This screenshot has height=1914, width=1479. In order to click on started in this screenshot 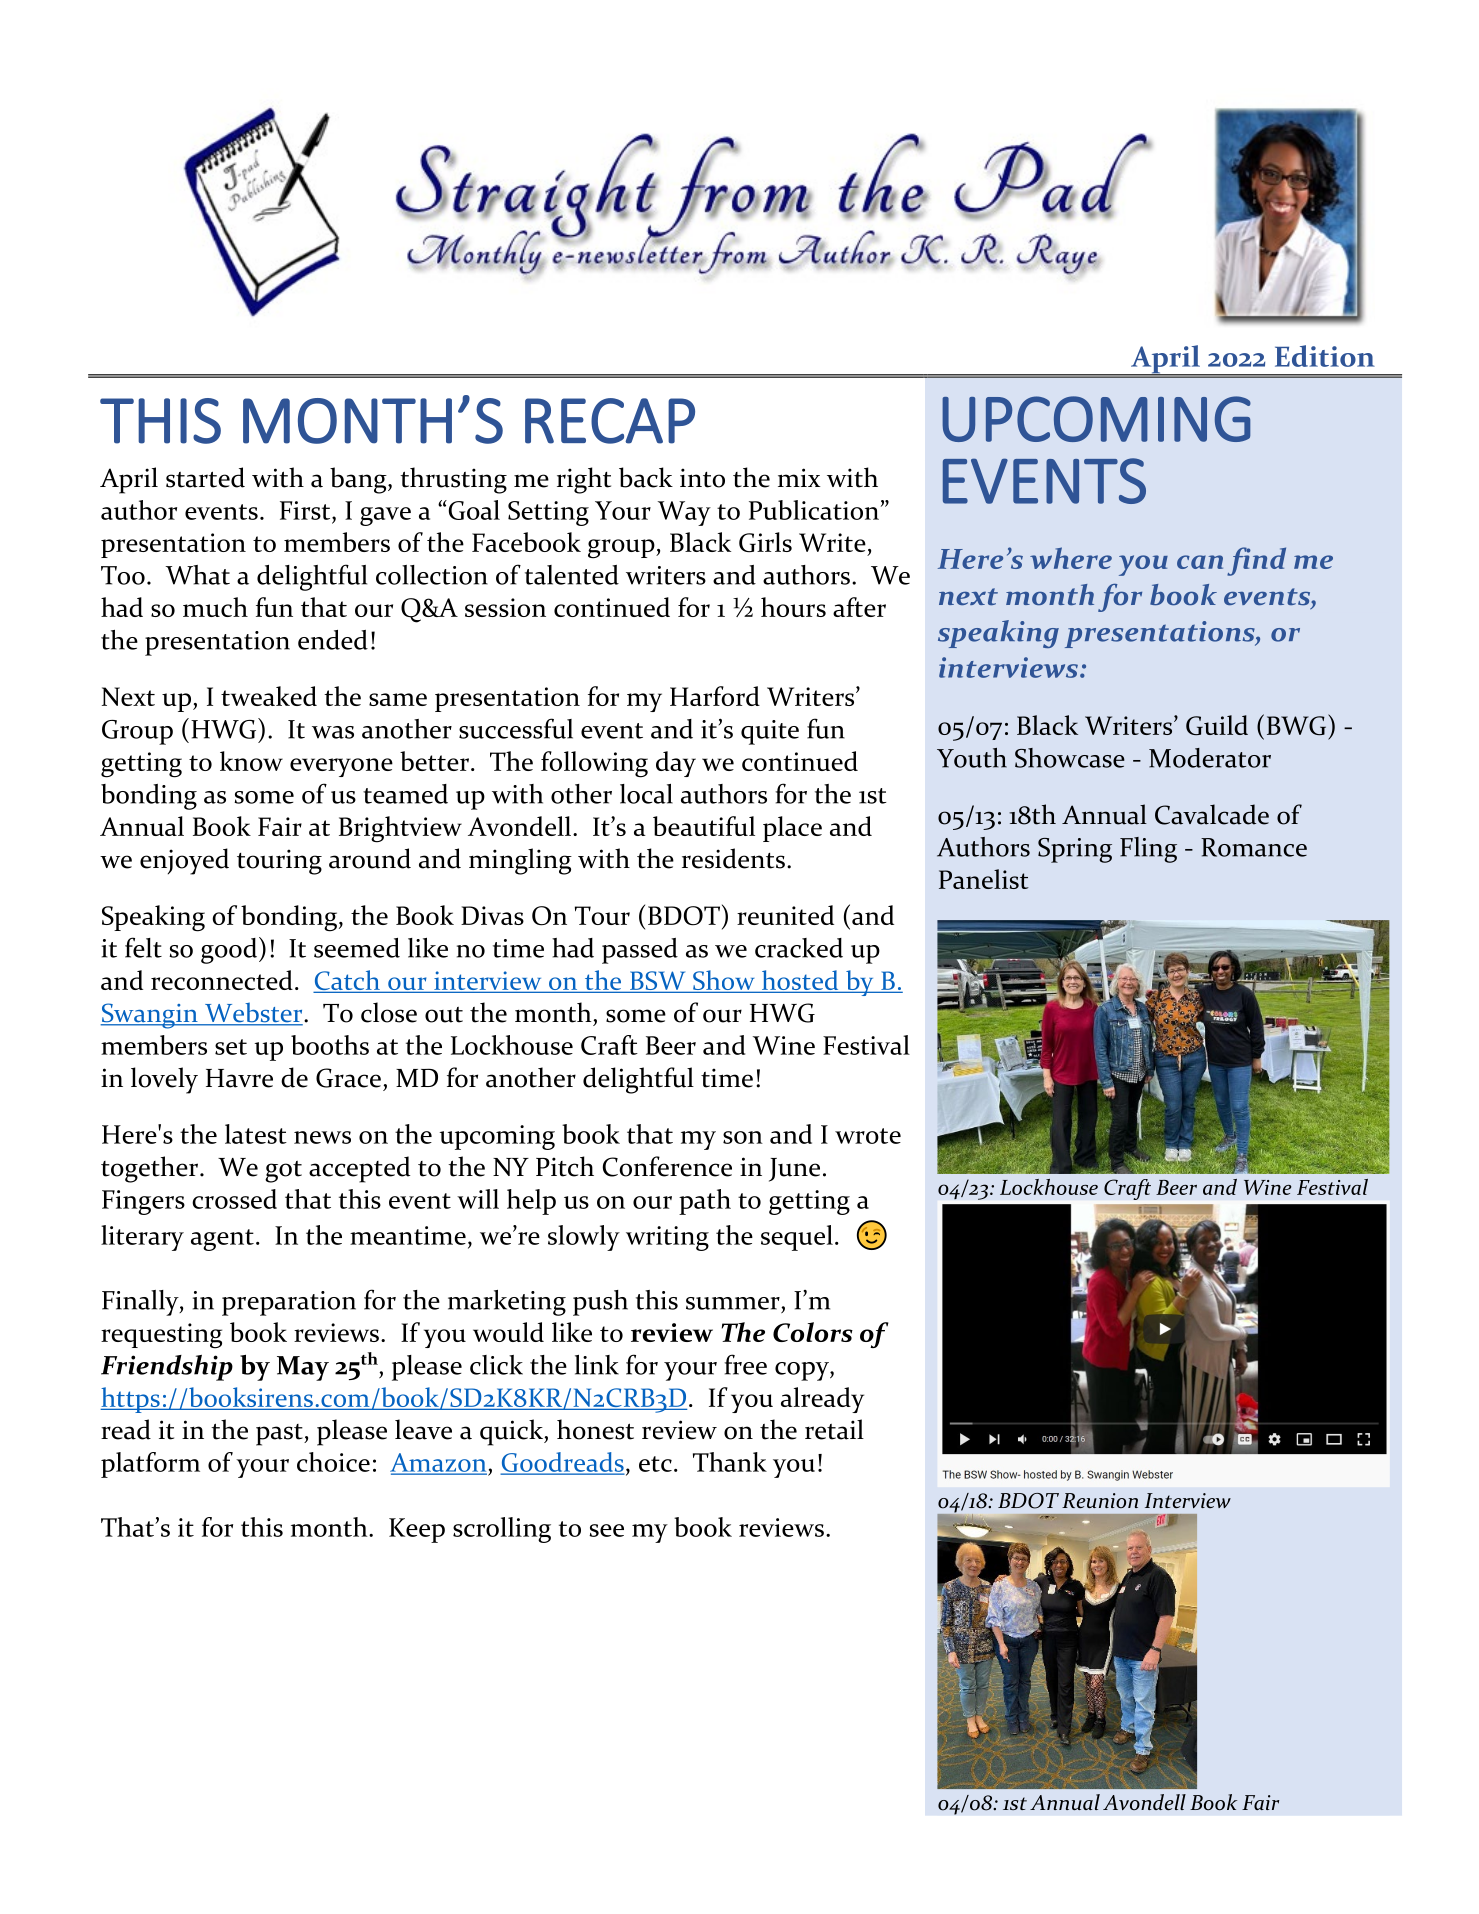, I will do `click(205, 477)`.
